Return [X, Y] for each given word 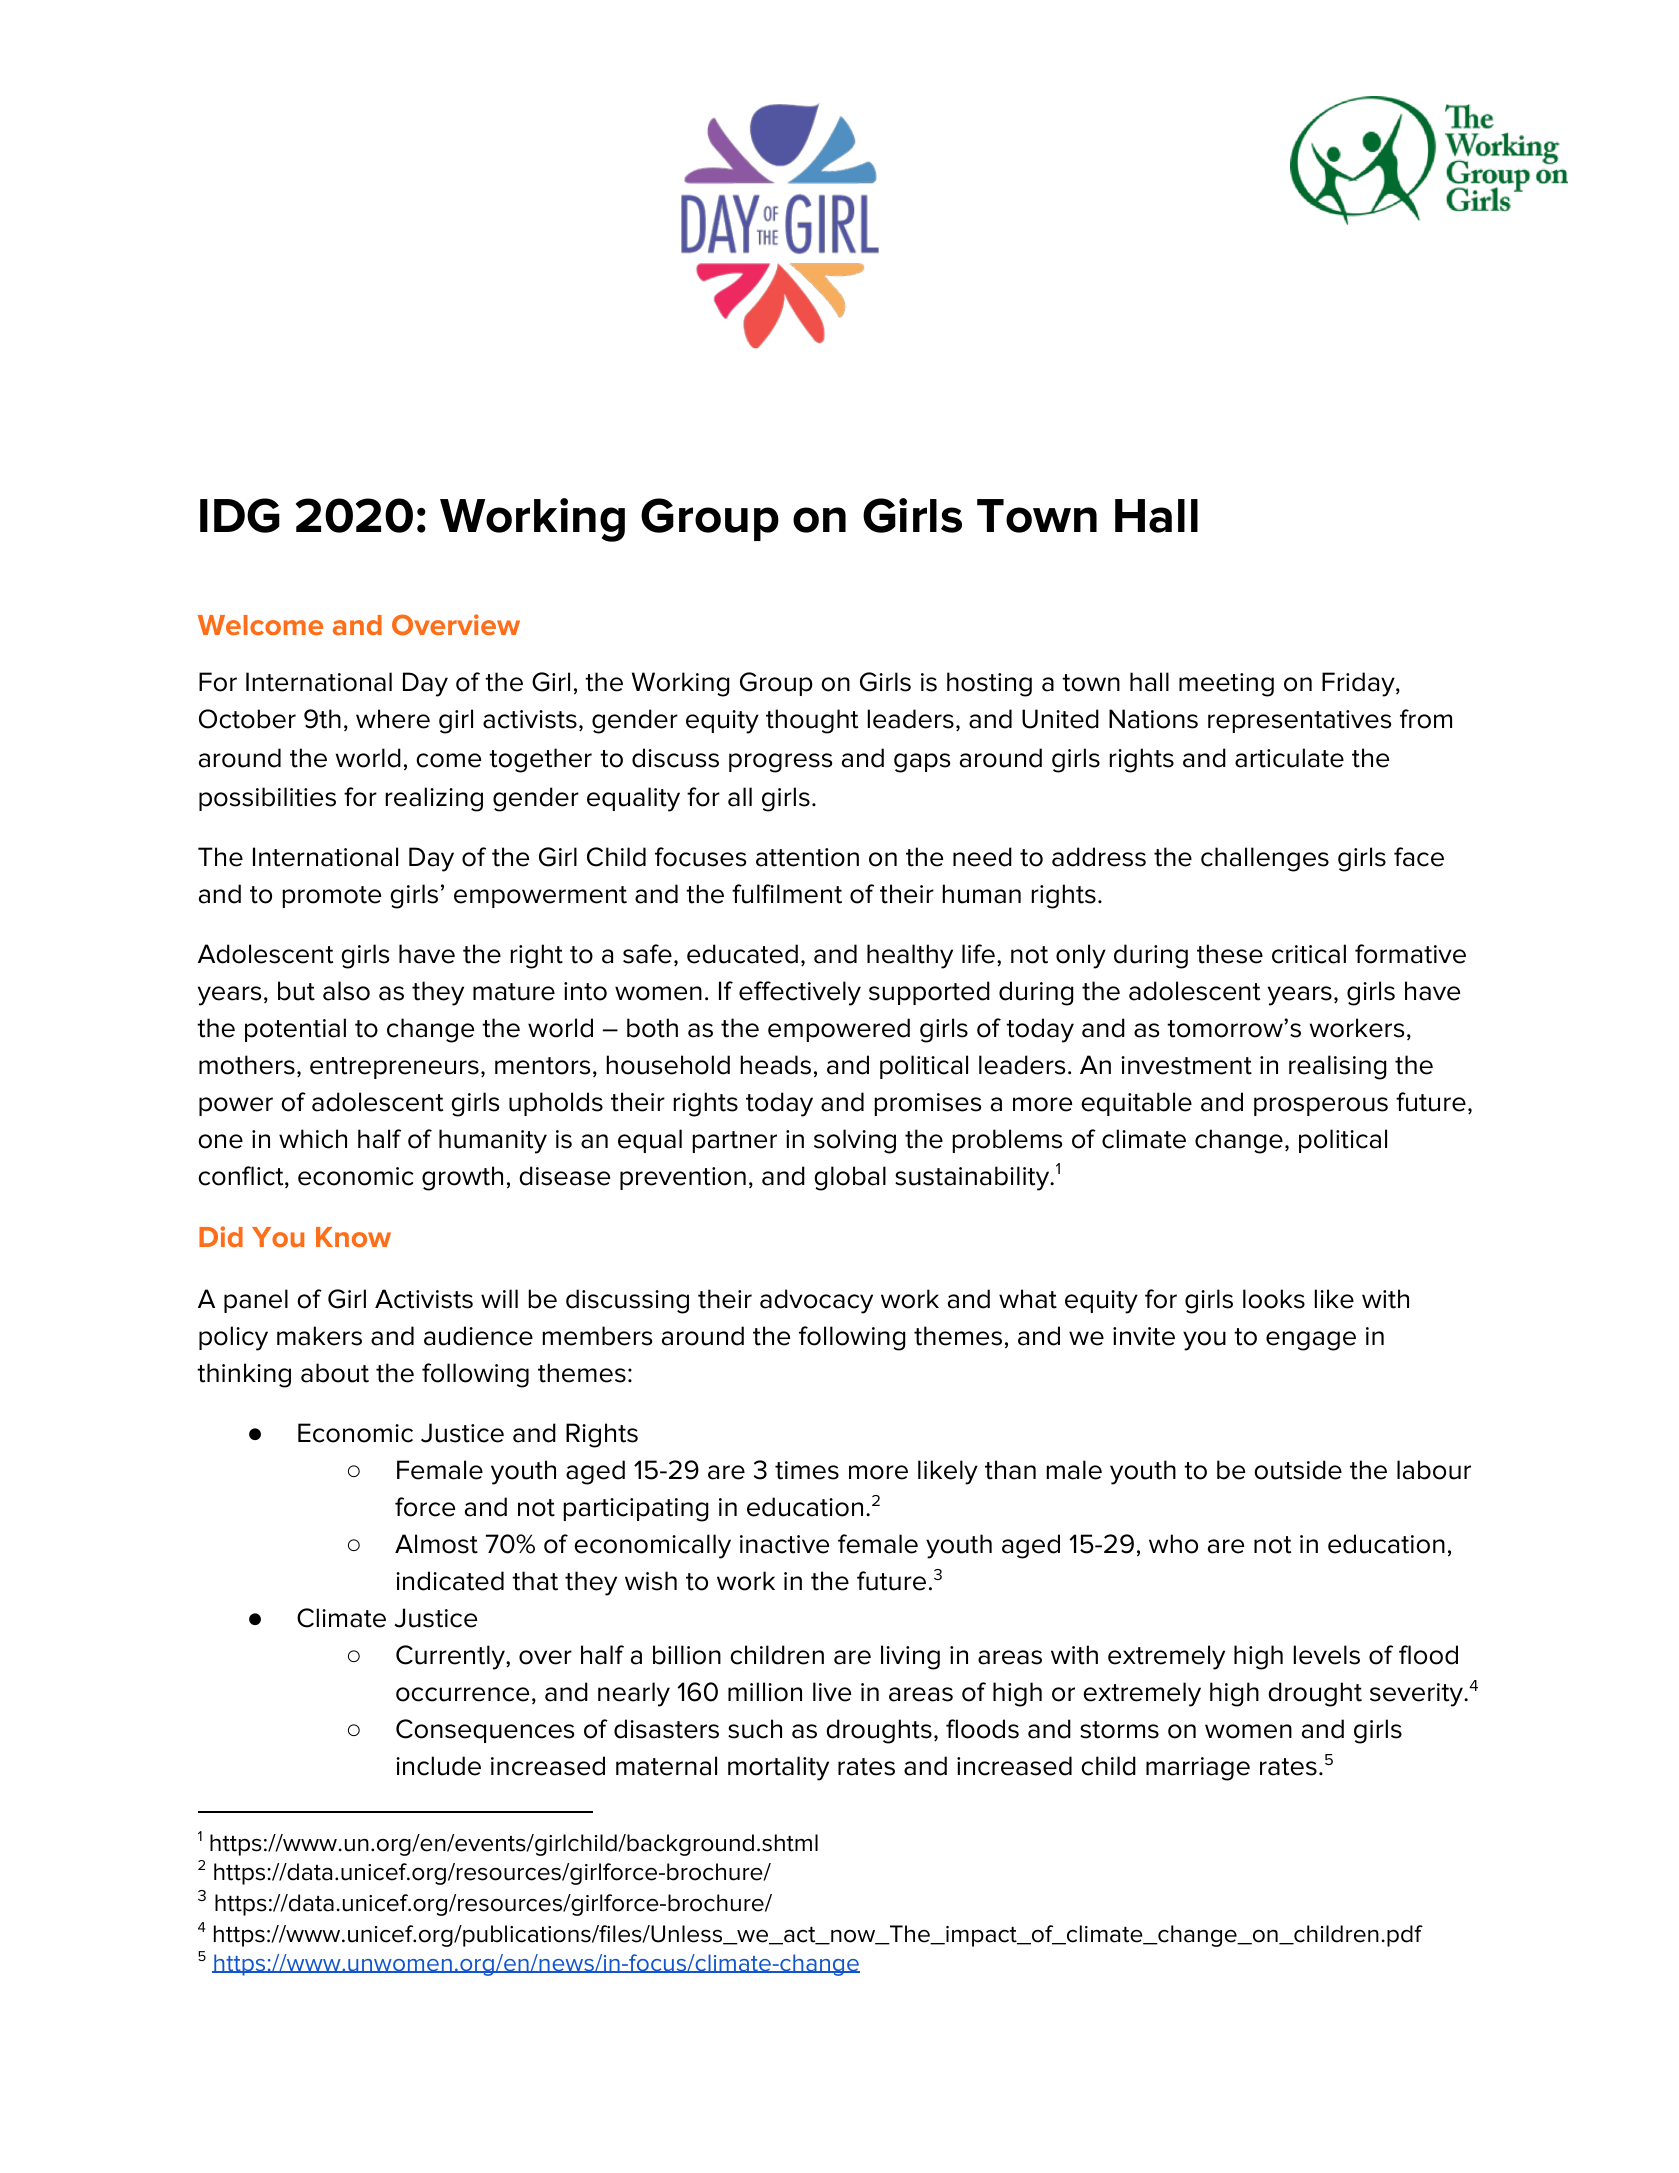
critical [1309, 954]
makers [319, 1336]
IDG [240, 515]
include [438, 1766]
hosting [989, 684]
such [755, 1729]
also [346, 991]
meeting [1226, 685]
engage [1311, 1341]
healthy [910, 956]
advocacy [816, 1301]
